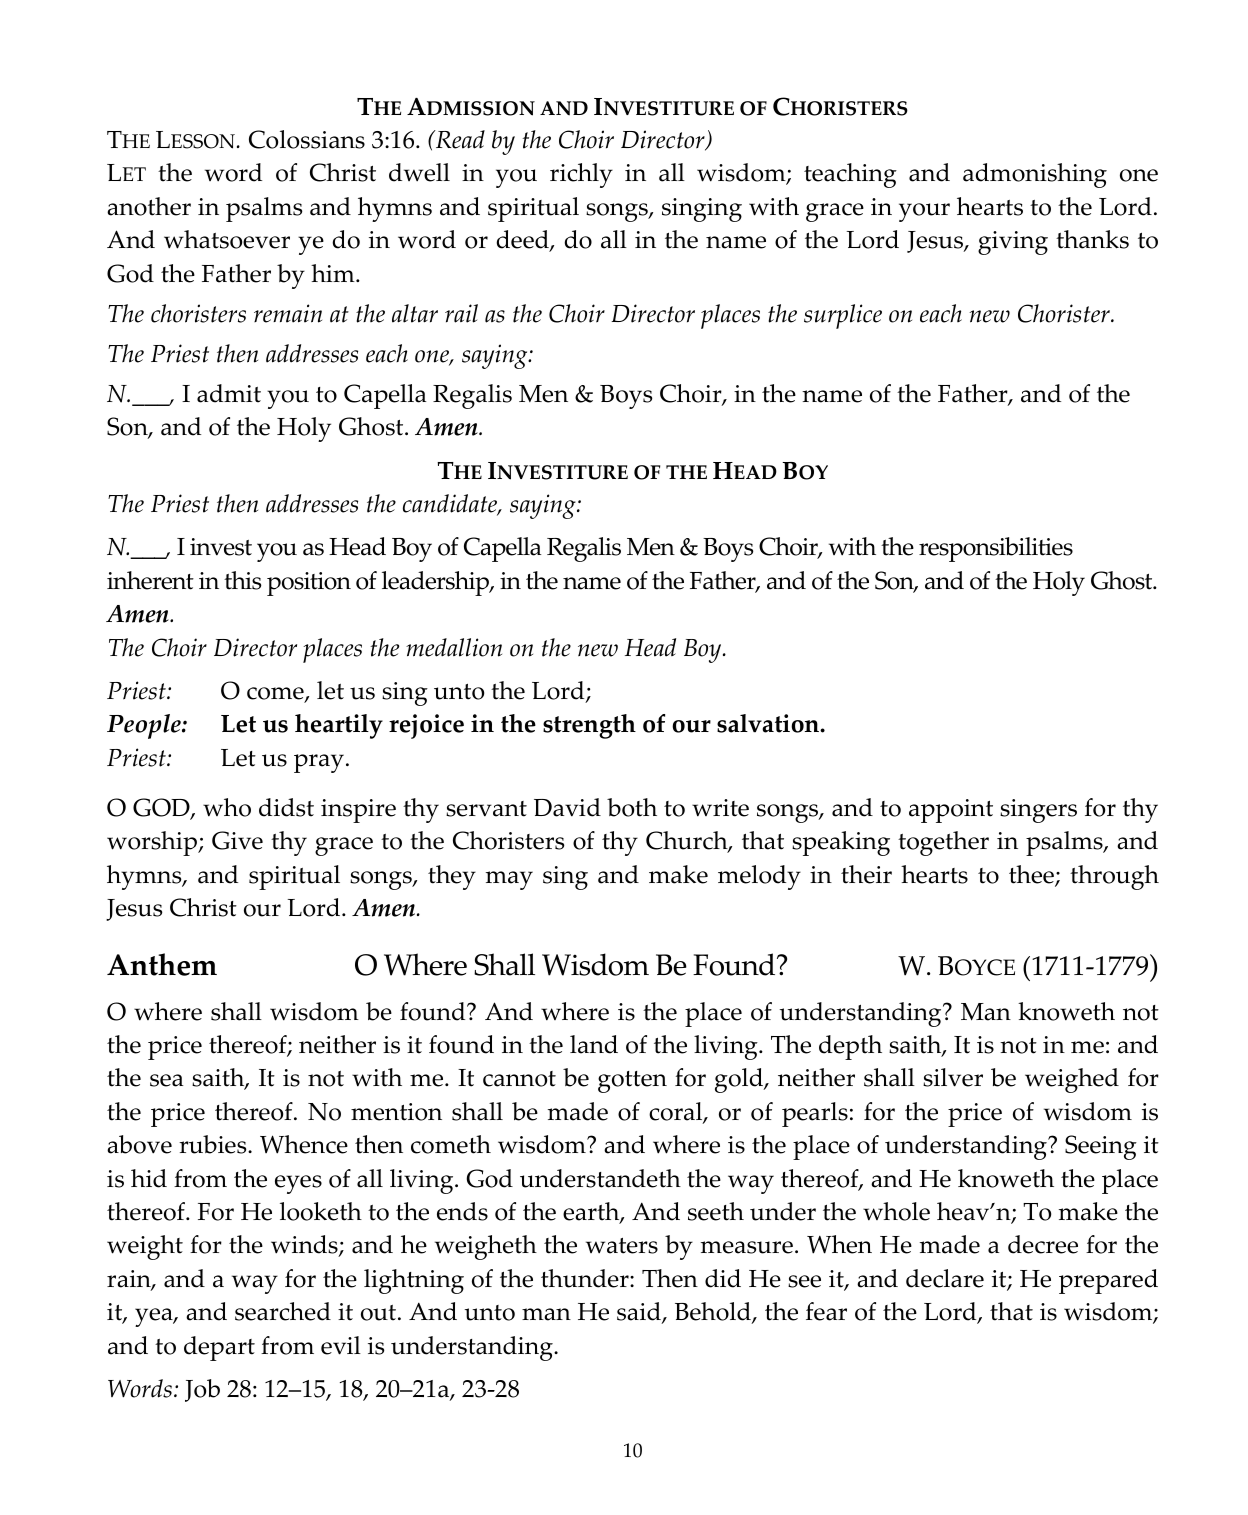  I want to click on both, so click(632, 807).
